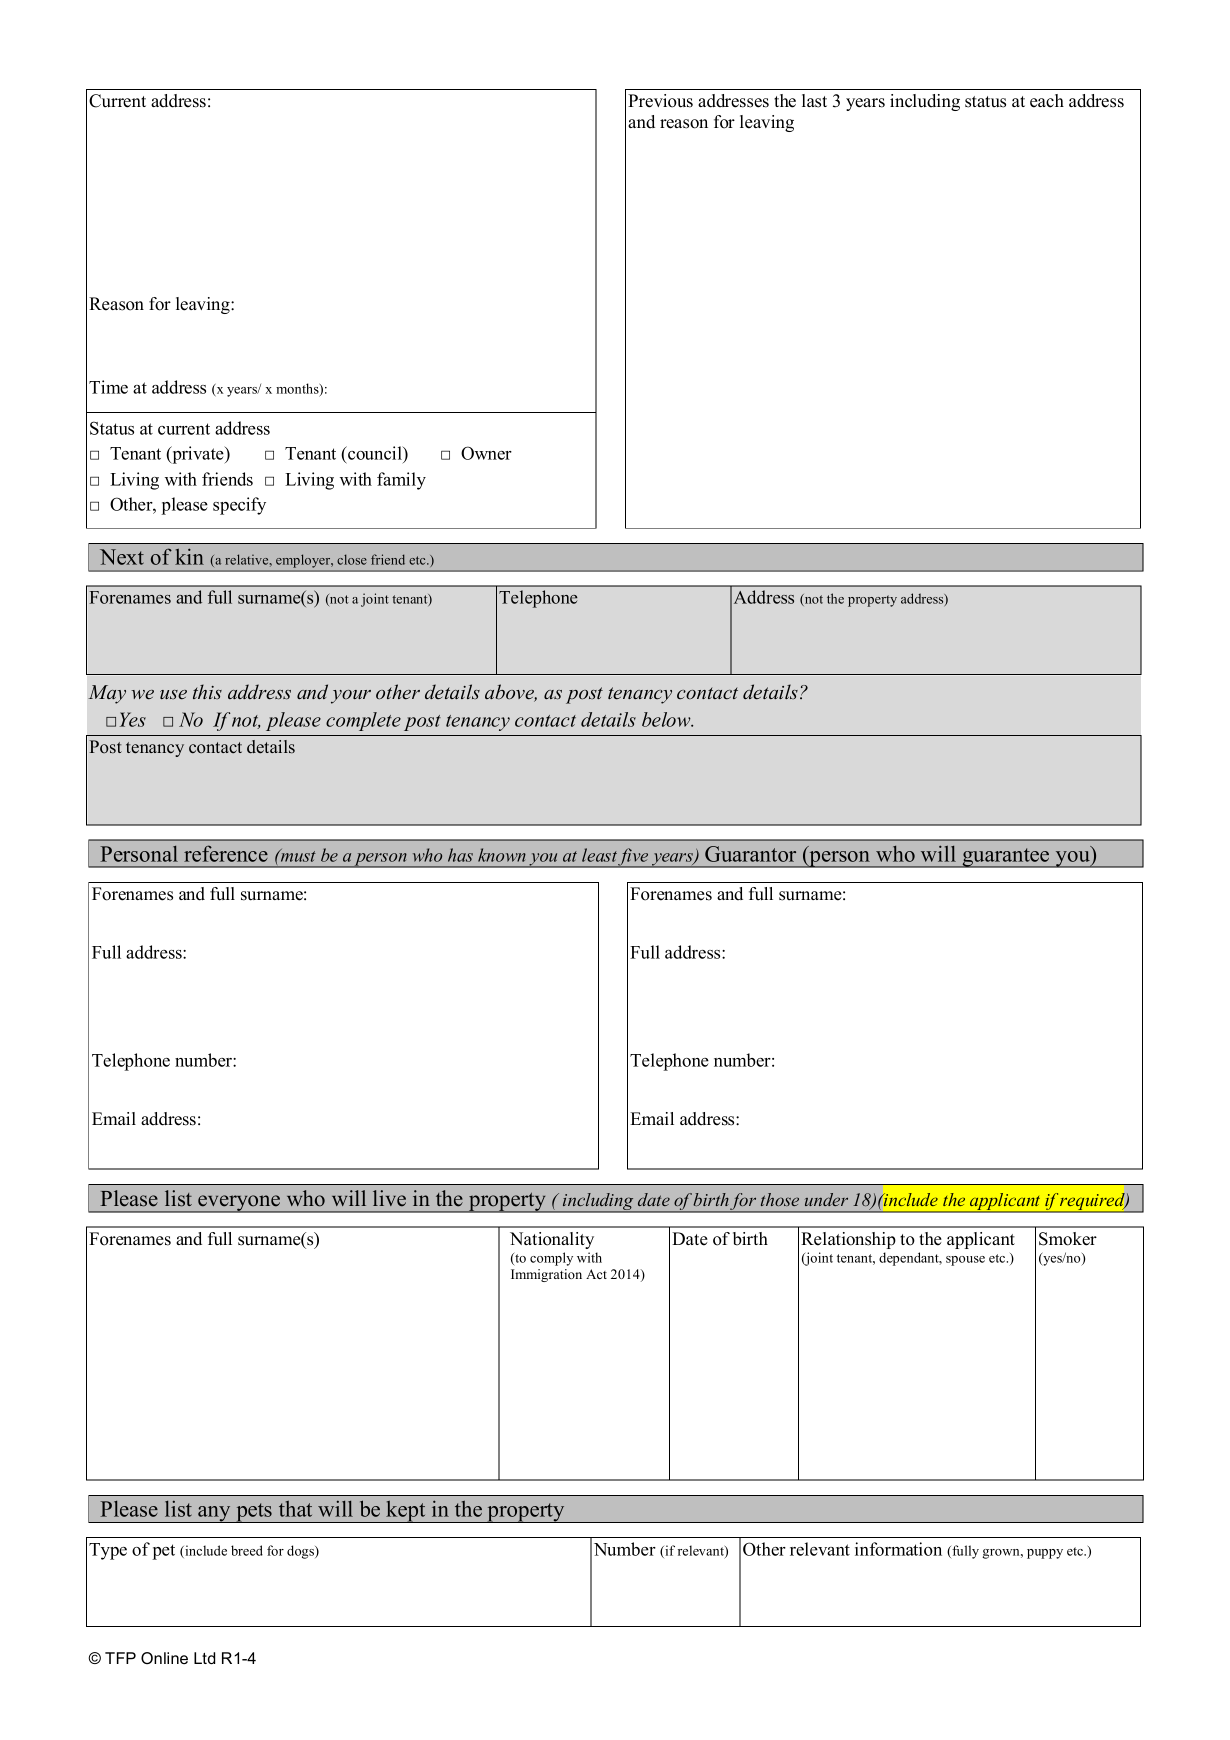 Image resolution: width=1230 pixels, height=1740 pixels. What do you see at coordinates (406, 1511) in the screenshot?
I see `kept` at bounding box center [406, 1511].
